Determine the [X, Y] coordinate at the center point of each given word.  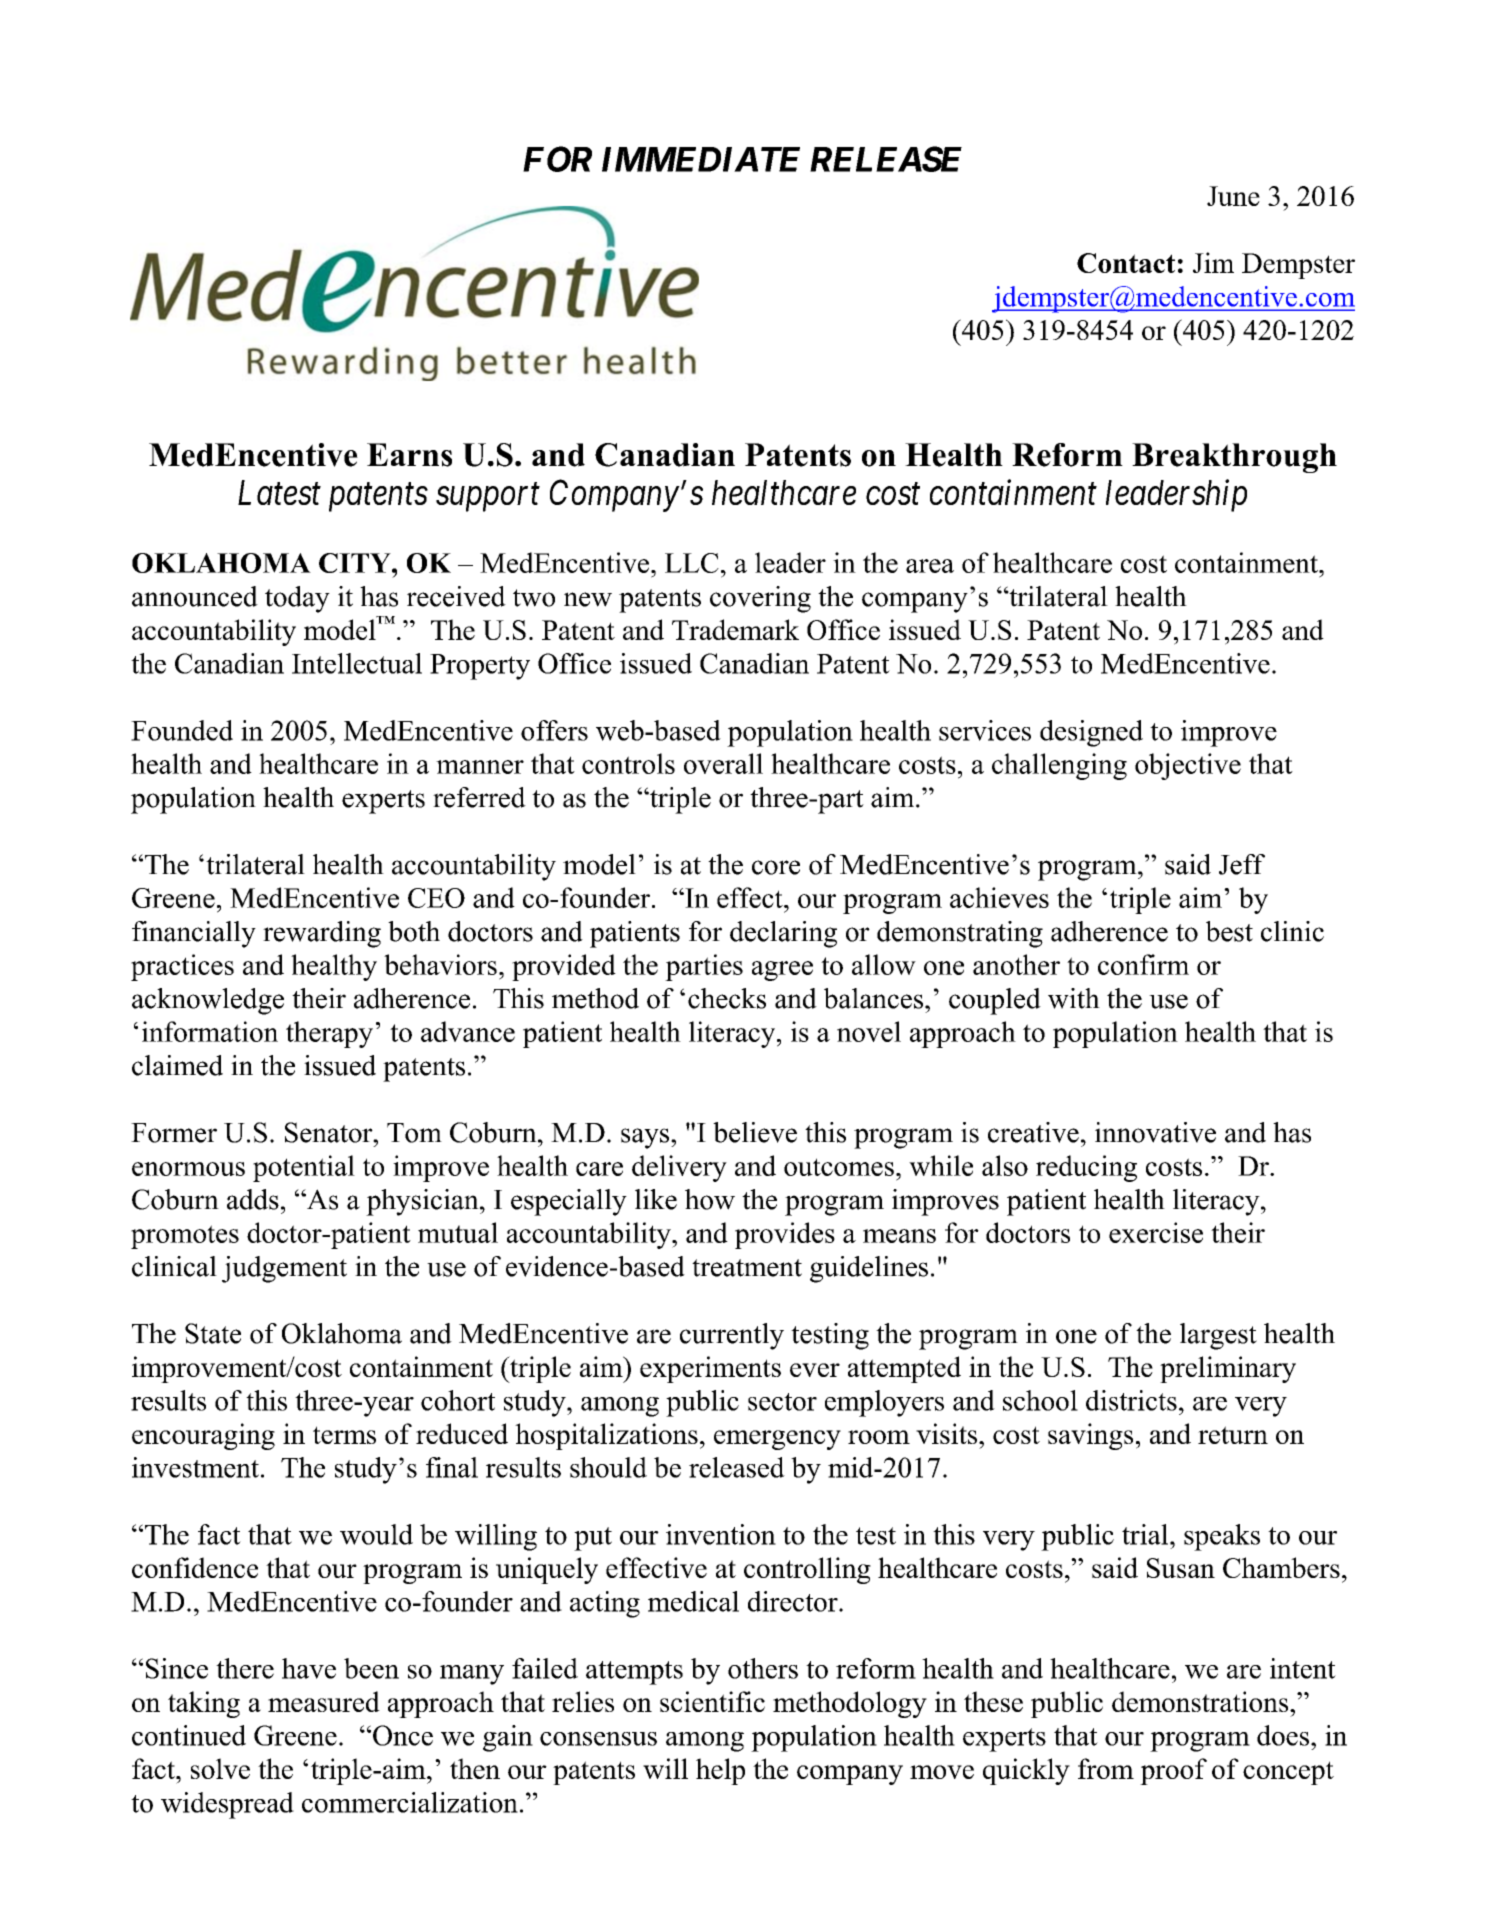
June [1233, 196]
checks [727, 998]
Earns [409, 455]
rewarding [322, 934]
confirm [1143, 964]
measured [324, 1701]
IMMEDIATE [701, 159]
